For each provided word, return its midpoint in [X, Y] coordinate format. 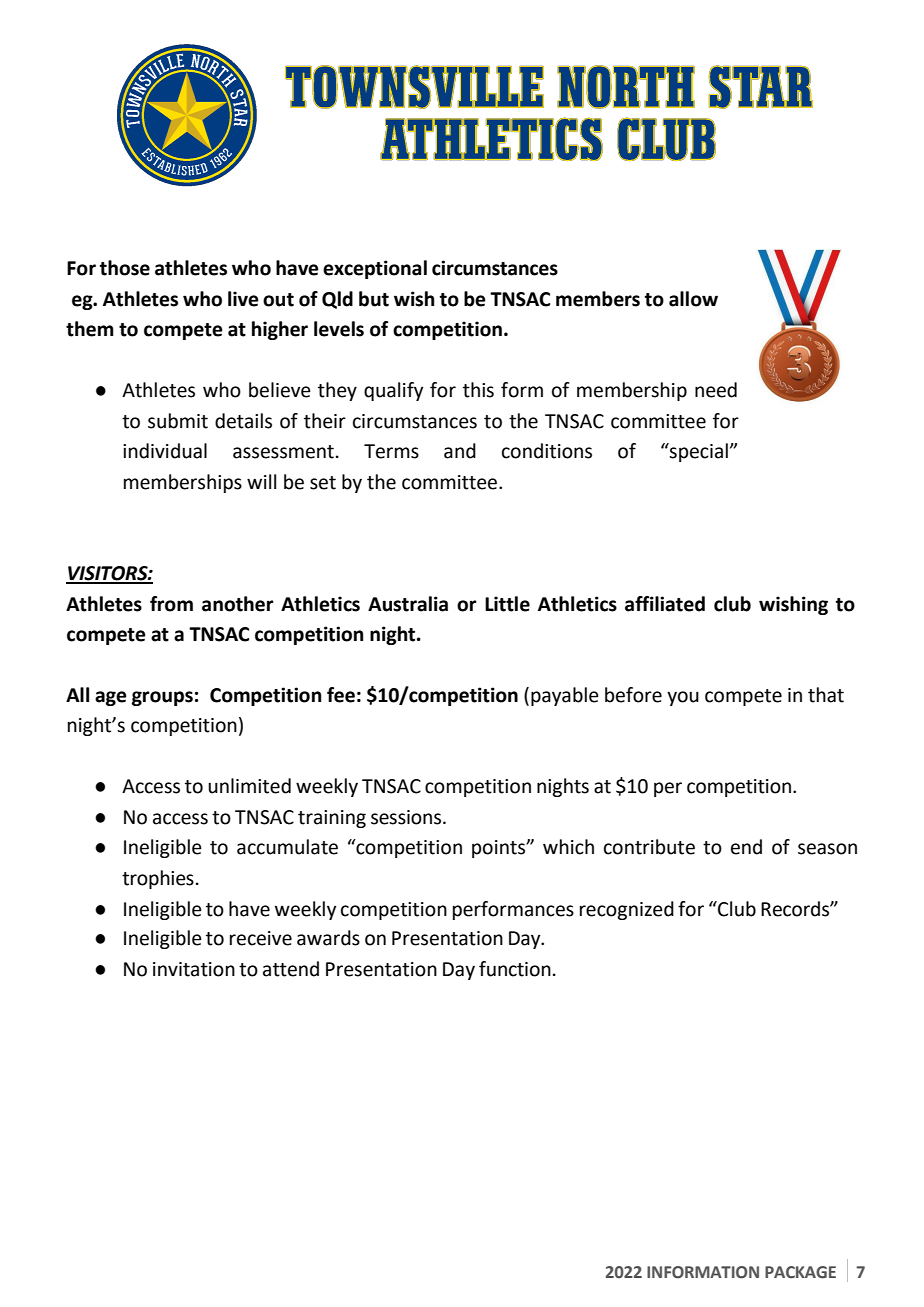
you [683, 698]
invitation [194, 969]
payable [565, 696]
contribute [649, 847]
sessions [407, 817]
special [698, 452]
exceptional [375, 269]
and [460, 451]
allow [693, 299]
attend [291, 969]
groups [162, 698]
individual [165, 451]
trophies [158, 879]
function [515, 969]
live [243, 299]
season [827, 849]
